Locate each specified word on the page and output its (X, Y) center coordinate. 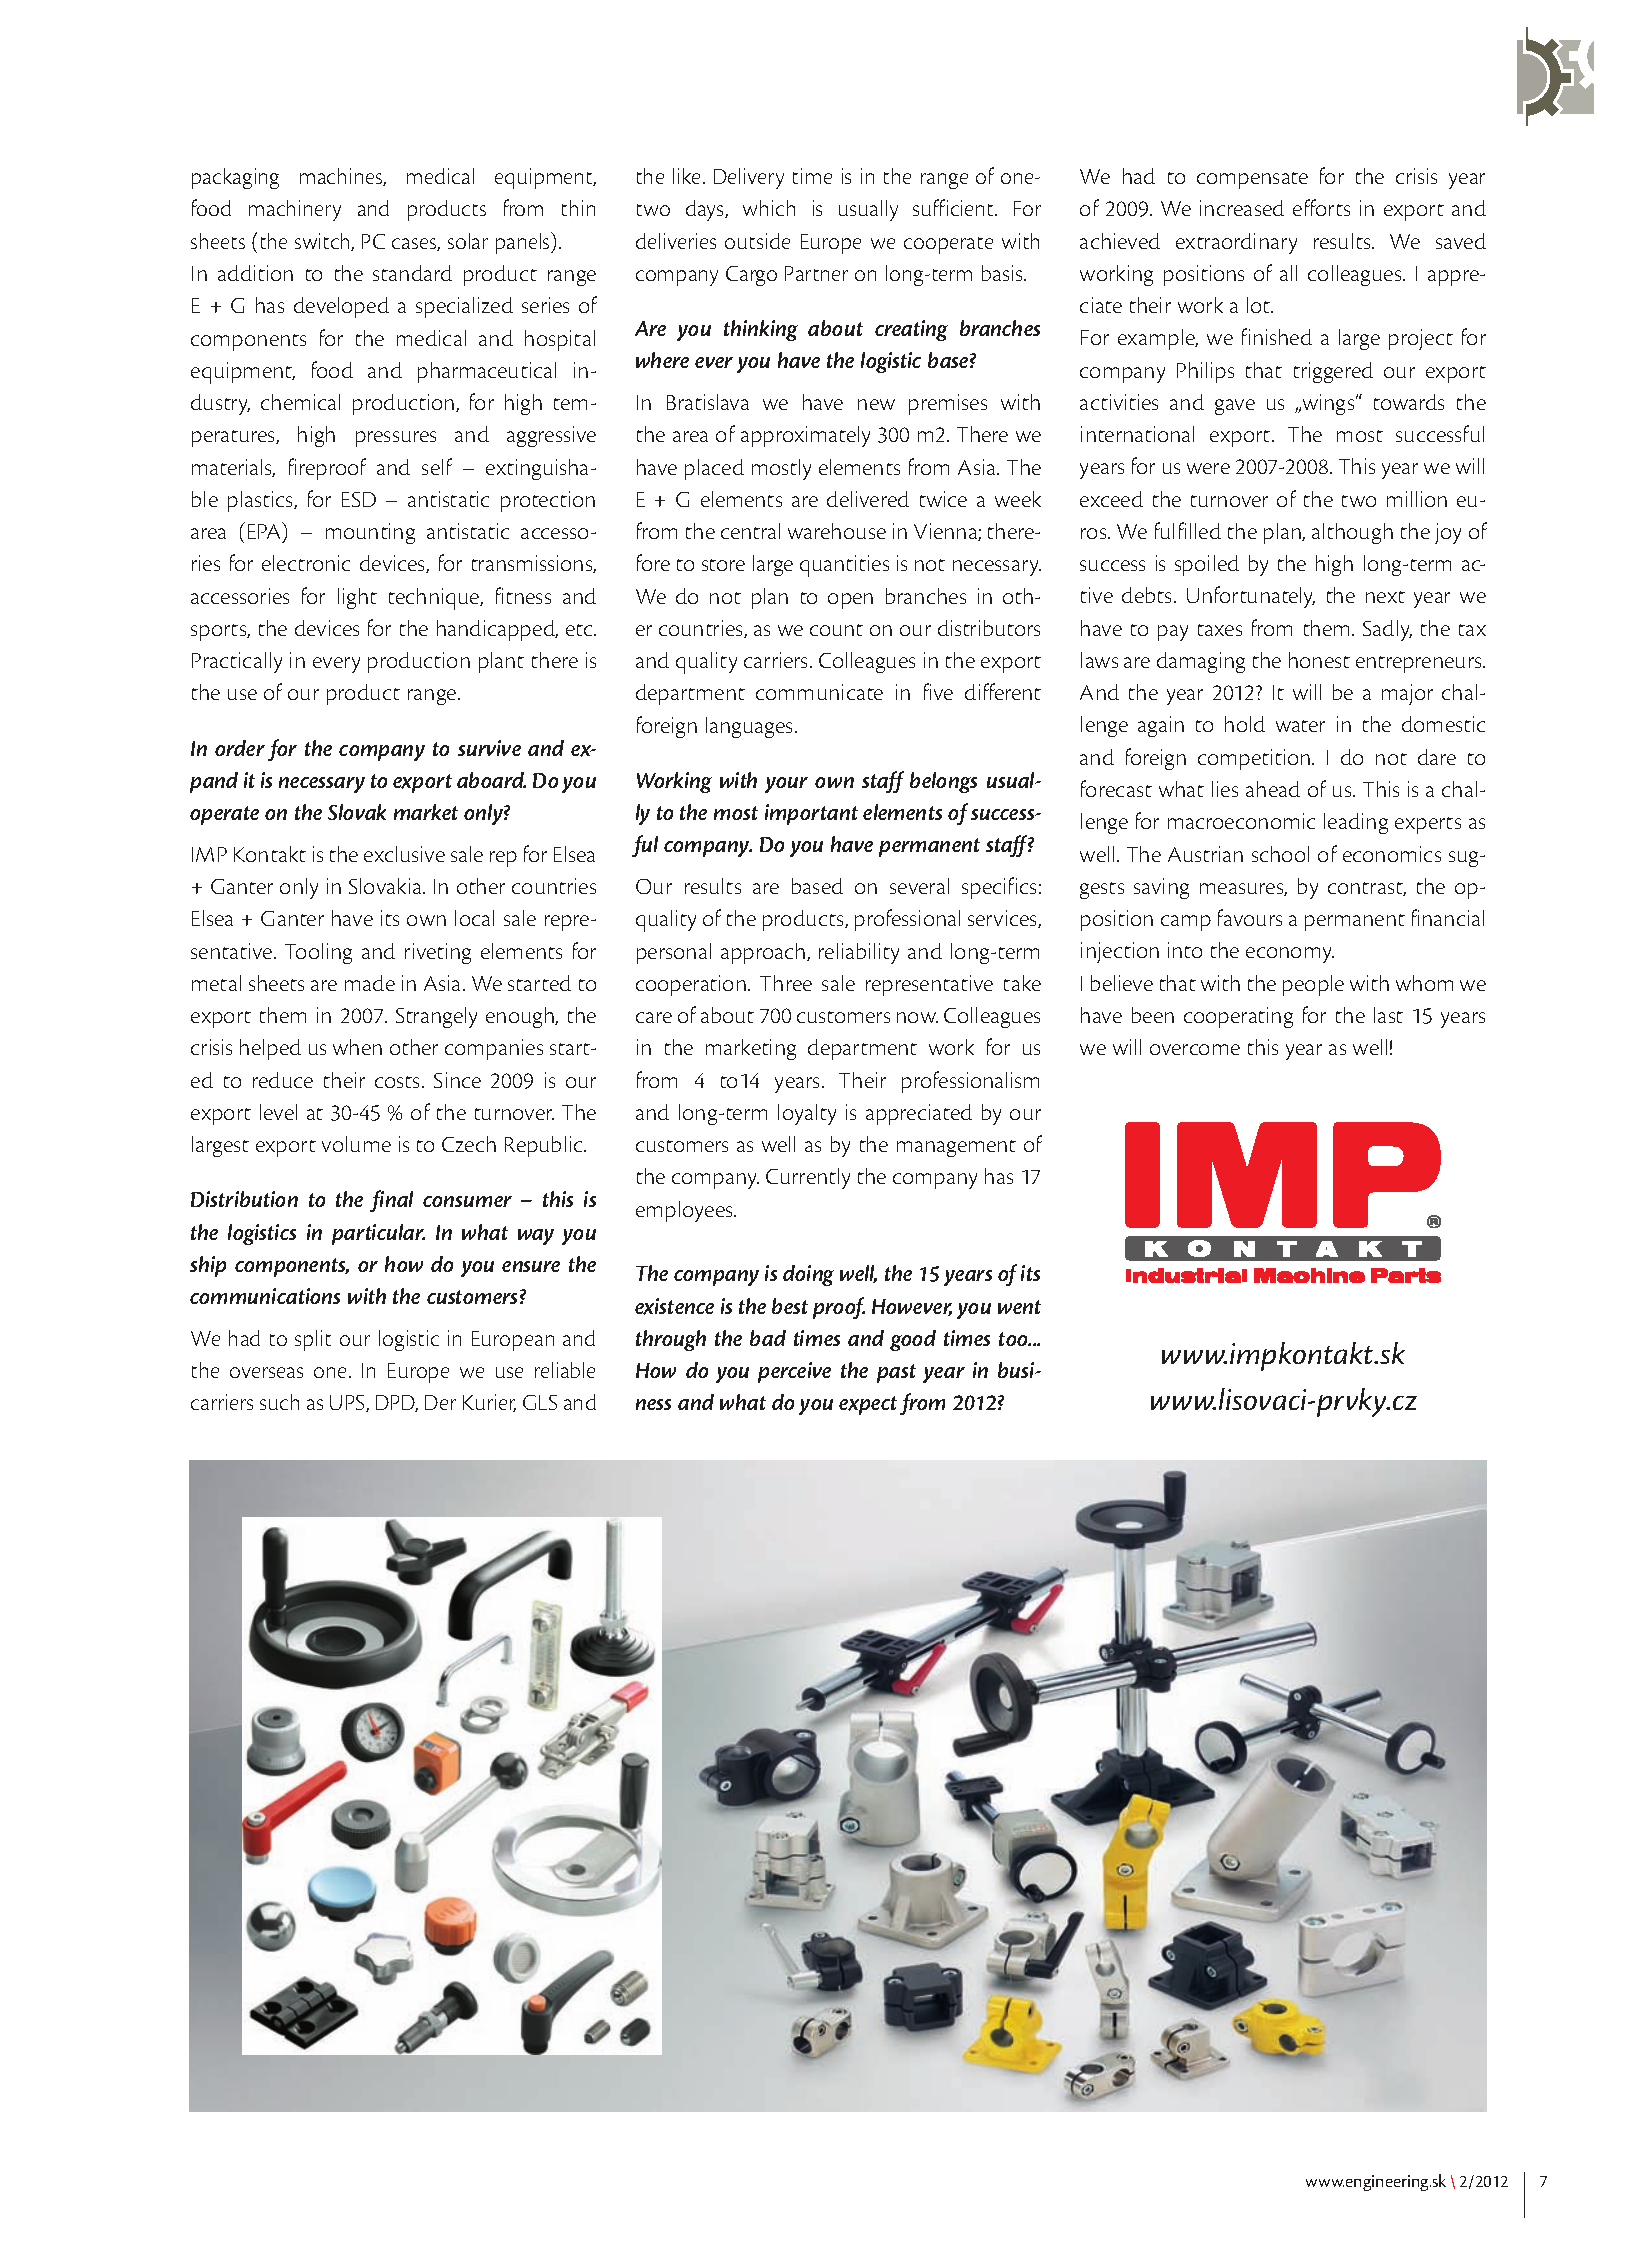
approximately (805, 436)
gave (1235, 407)
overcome (1195, 1049)
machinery (295, 210)
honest (1319, 660)
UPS (348, 1403)
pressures (396, 439)
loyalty (807, 1114)
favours (1250, 917)
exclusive (404, 854)
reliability (859, 953)
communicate (819, 692)
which (769, 208)
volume (356, 1144)
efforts (1321, 207)
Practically (237, 662)
